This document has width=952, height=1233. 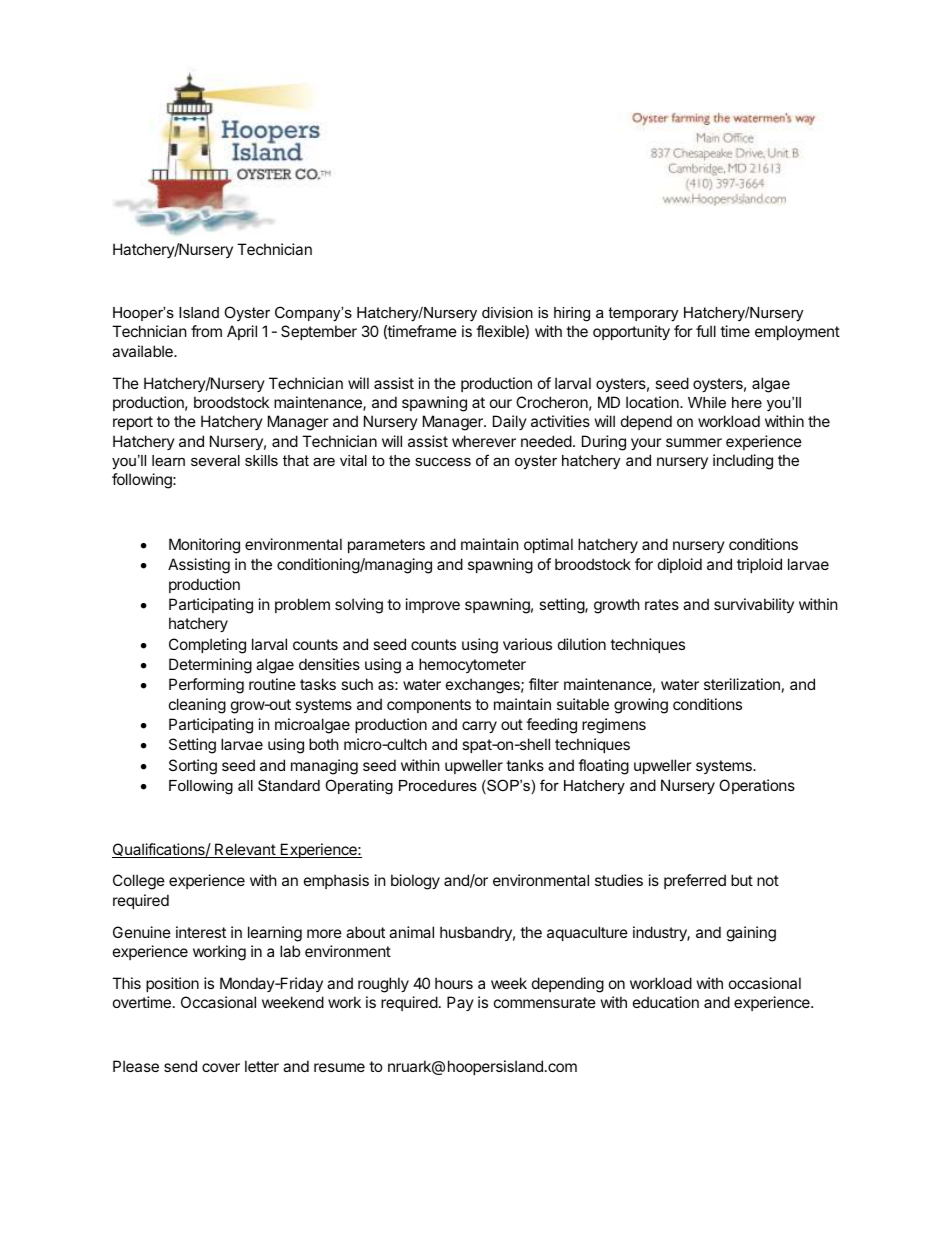 I want to click on Monitoring, so click(x=204, y=546).
